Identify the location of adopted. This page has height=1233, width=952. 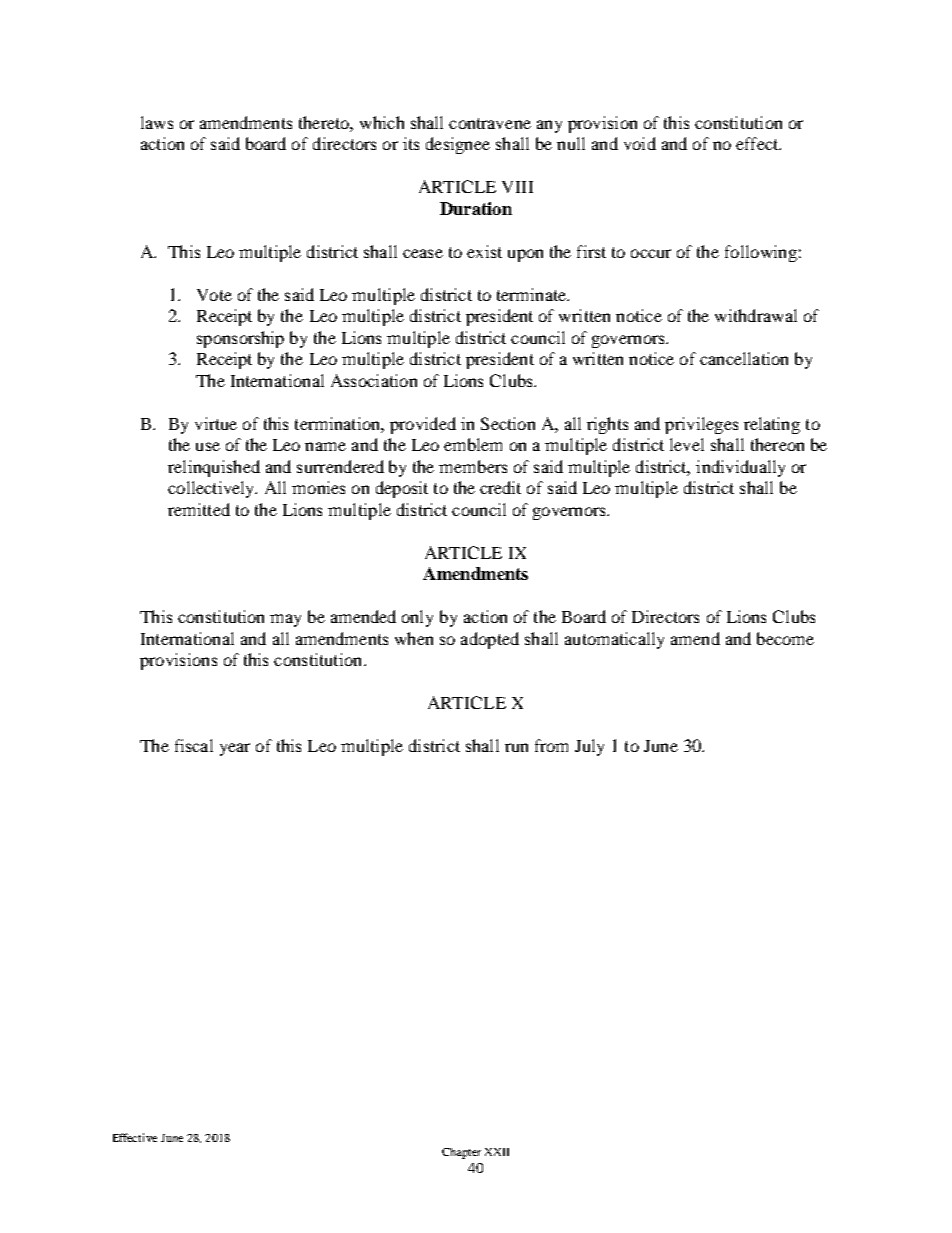
(490, 640).
